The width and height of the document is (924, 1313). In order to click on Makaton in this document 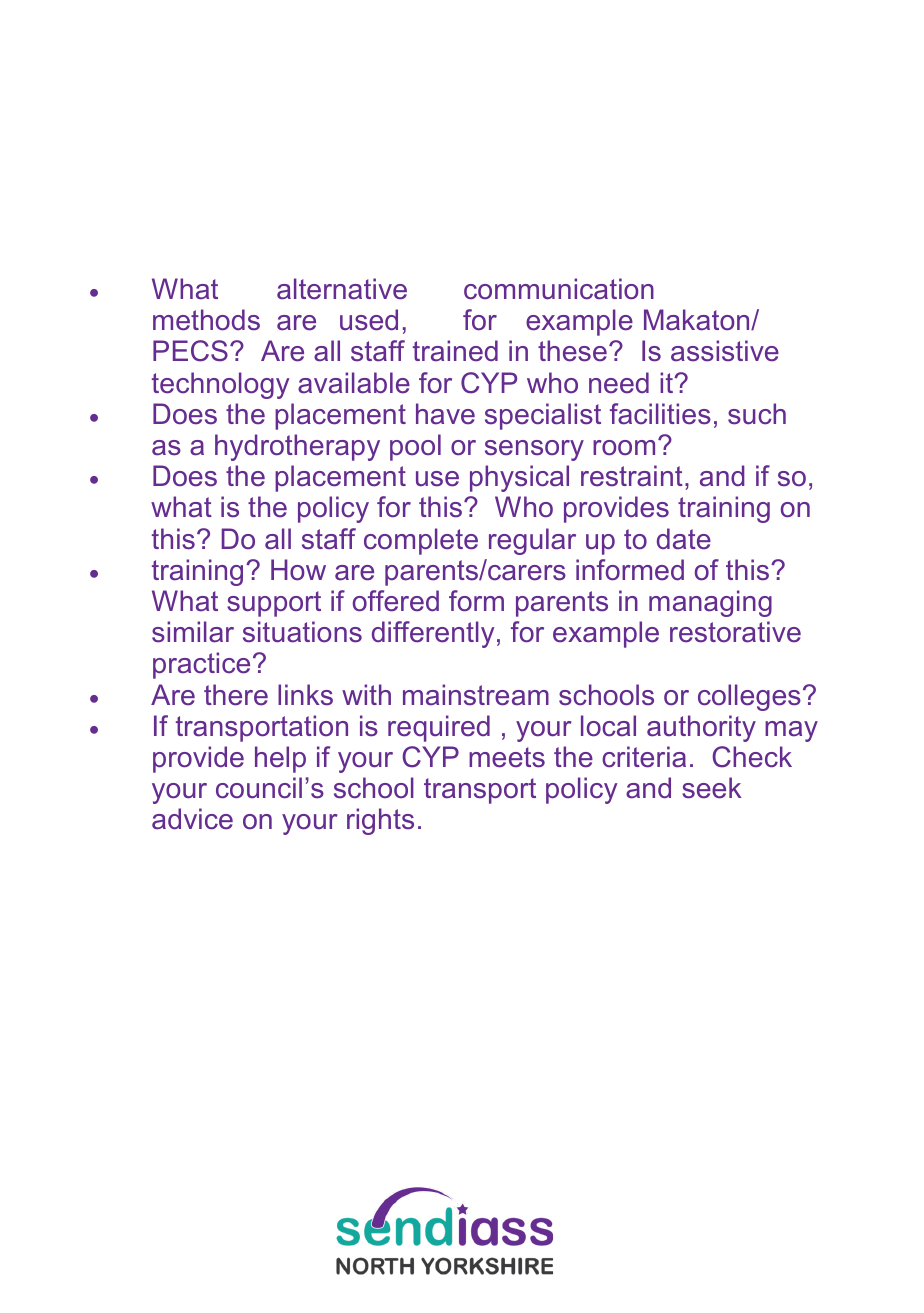, I will do `click(698, 320)`.
